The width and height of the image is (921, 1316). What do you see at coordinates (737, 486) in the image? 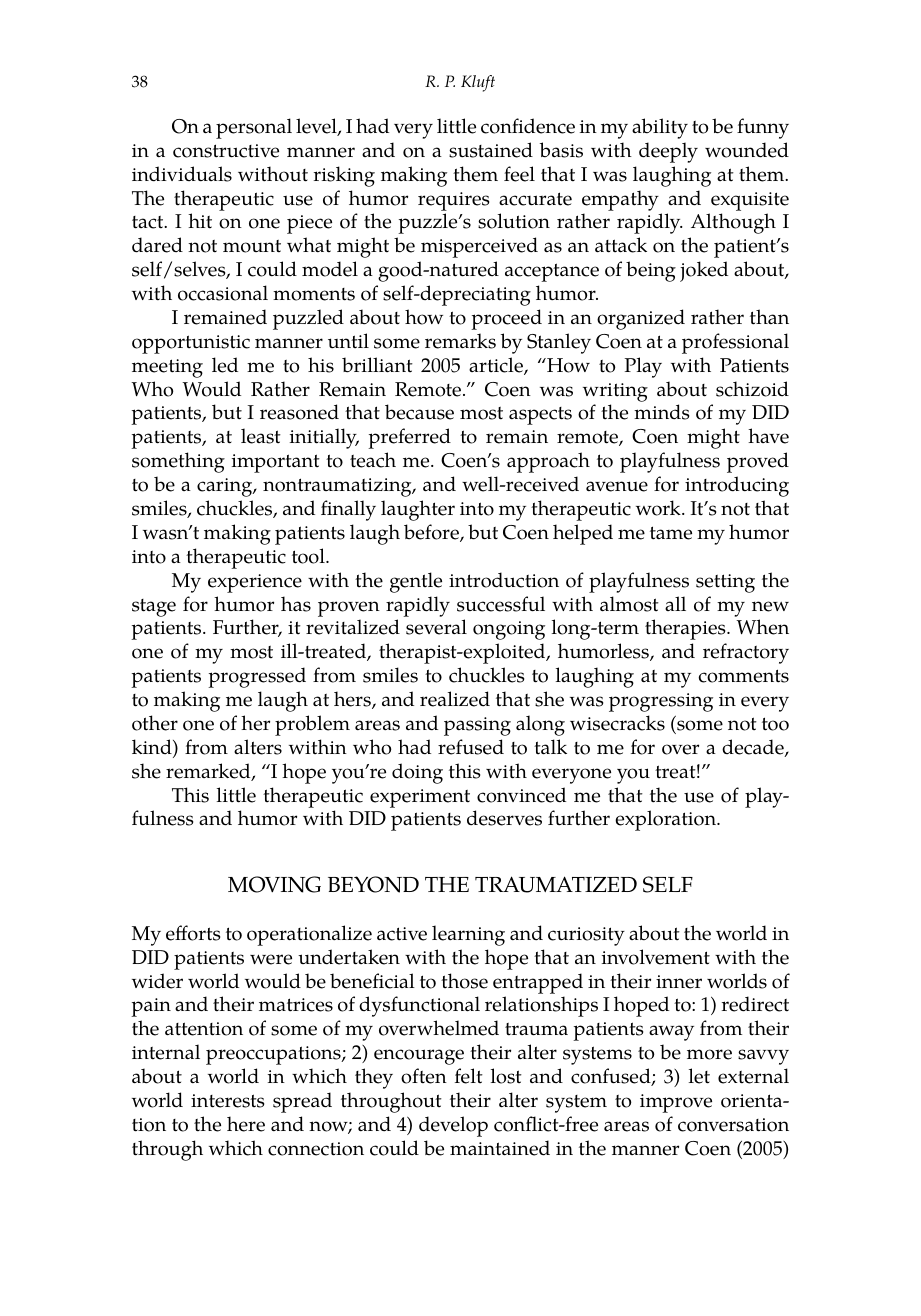
I see `introducing` at bounding box center [737, 486].
